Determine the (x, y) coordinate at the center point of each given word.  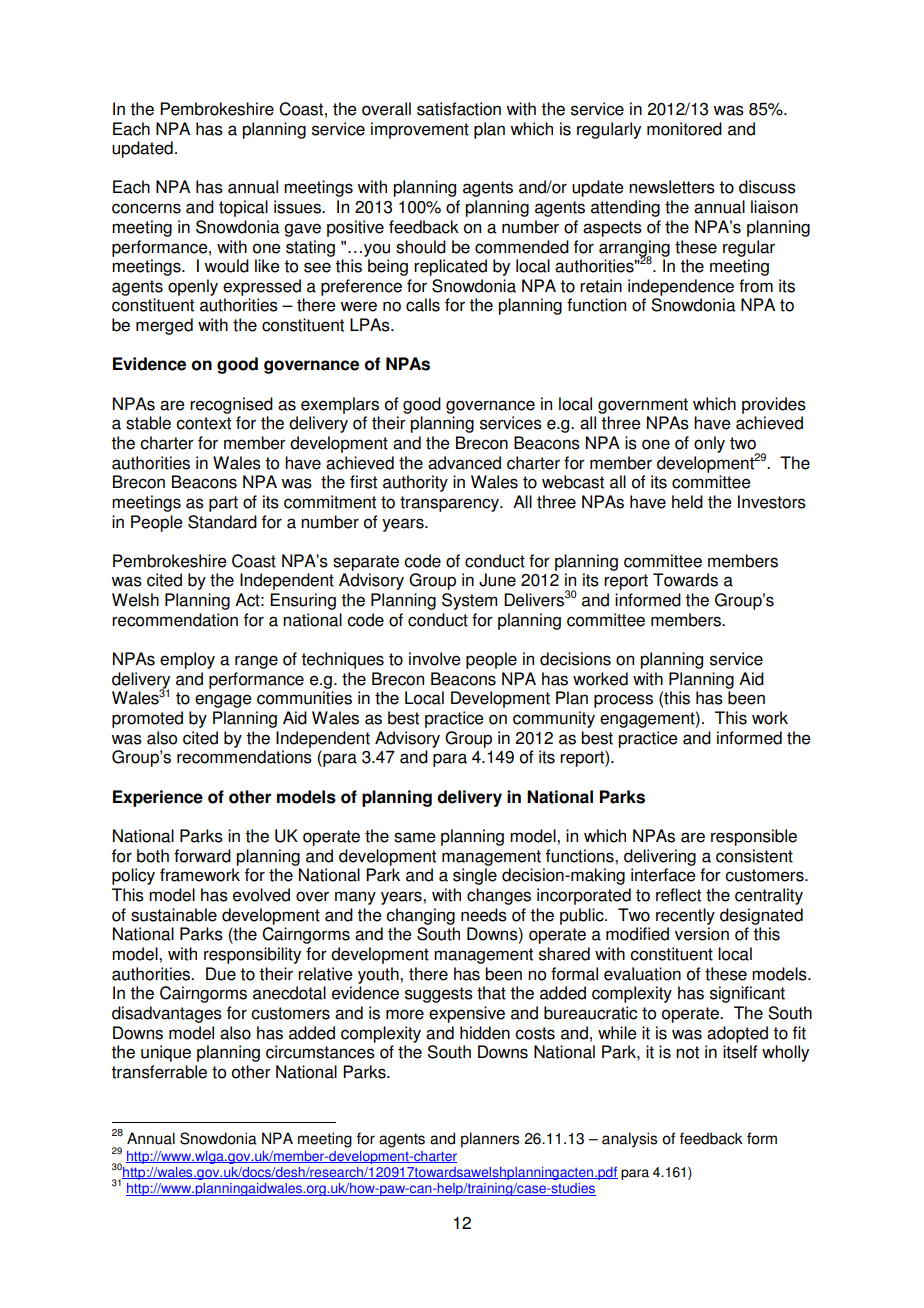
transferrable (159, 1072)
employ (187, 660)
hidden (485, 1033)
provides (774, 405)
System (469, 601)
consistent (754, 856)
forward (202, 856)
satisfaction (459, 109)
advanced (464, 463)
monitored (684, 129)
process (623, 701)
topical (243, 208)
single (475, 876)
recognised (231, 405)
